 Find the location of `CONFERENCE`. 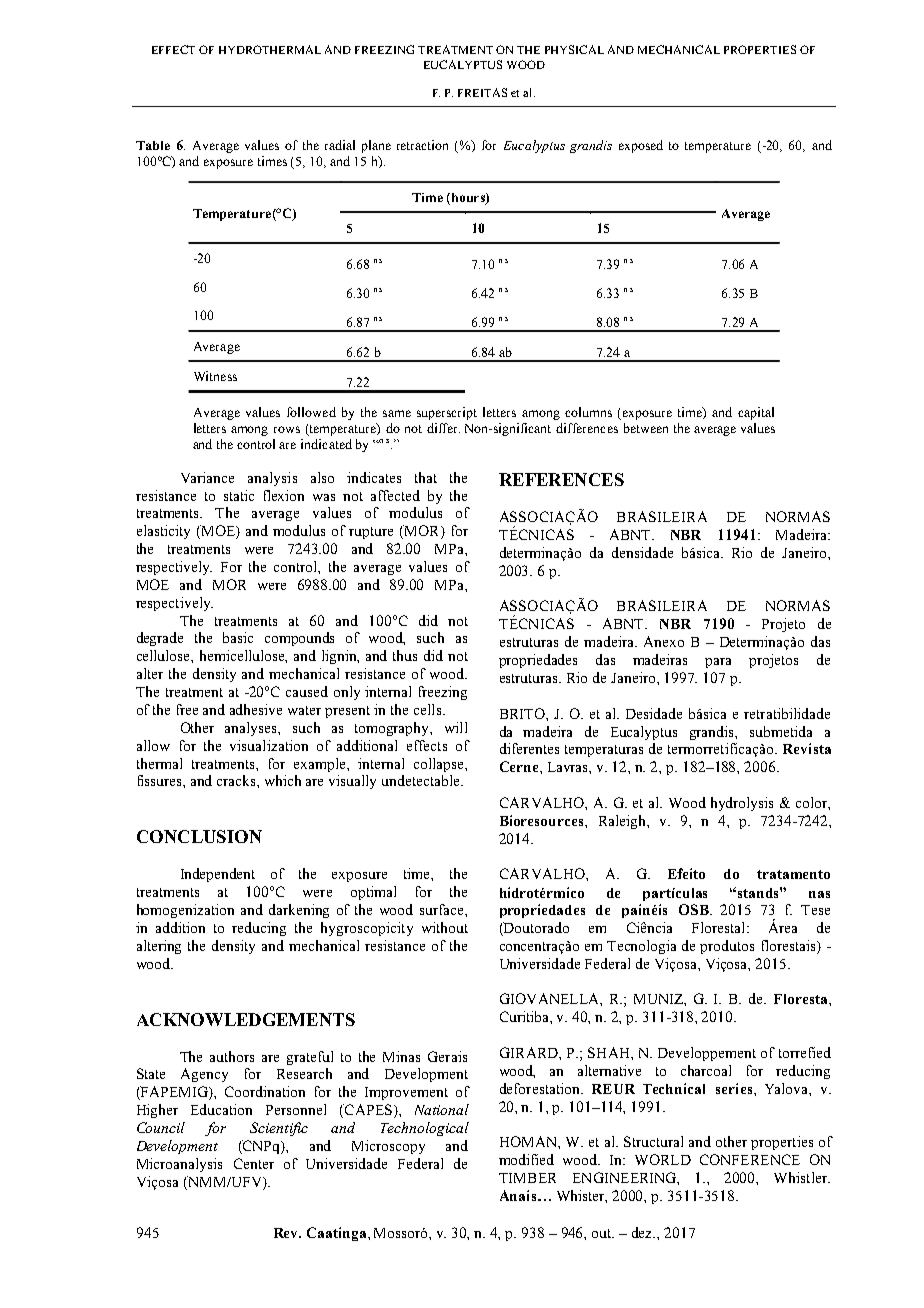

CONFERENCE is located at coordinates (750, 1159).
